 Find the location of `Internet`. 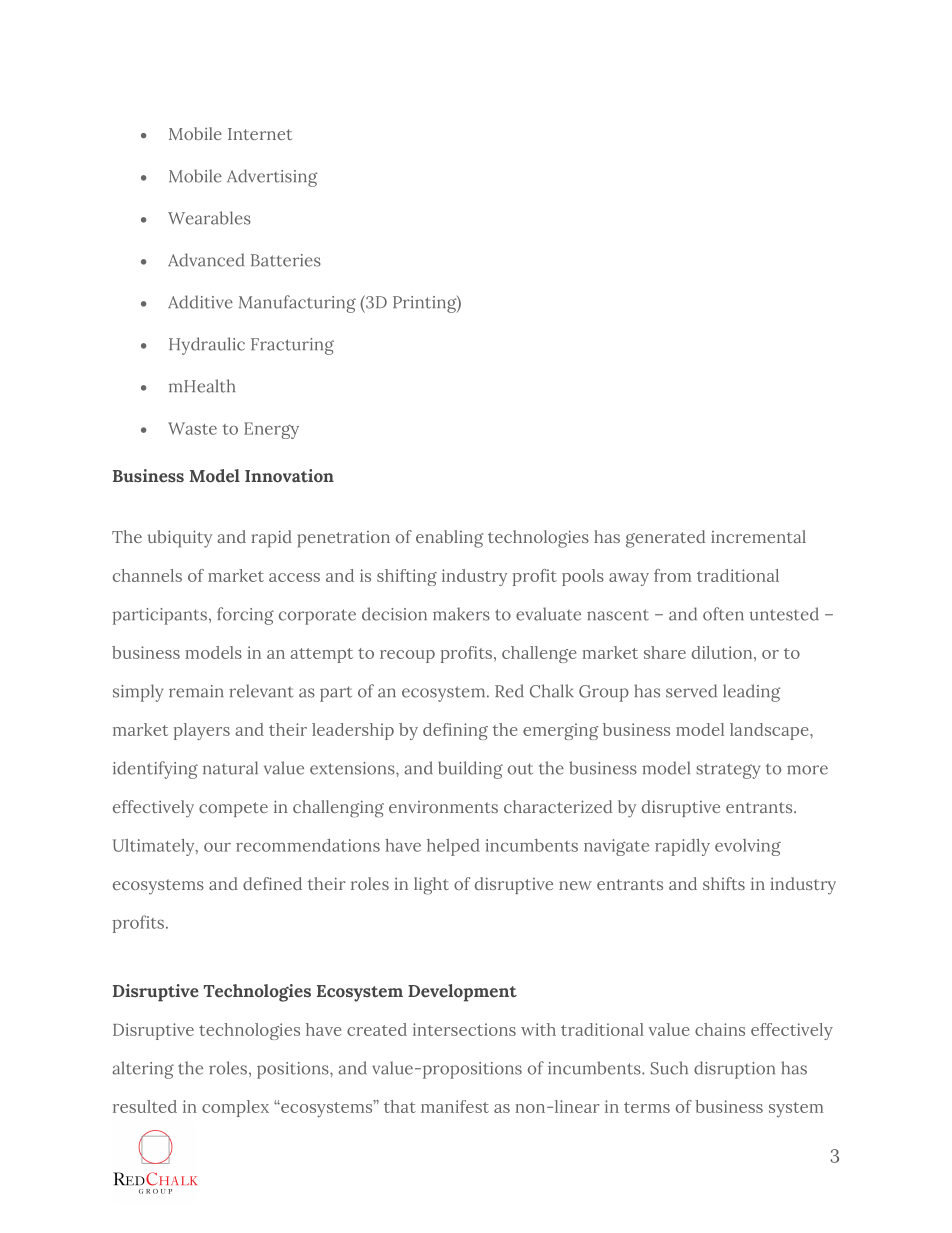

Internet is located at coordinates (260, 134).
